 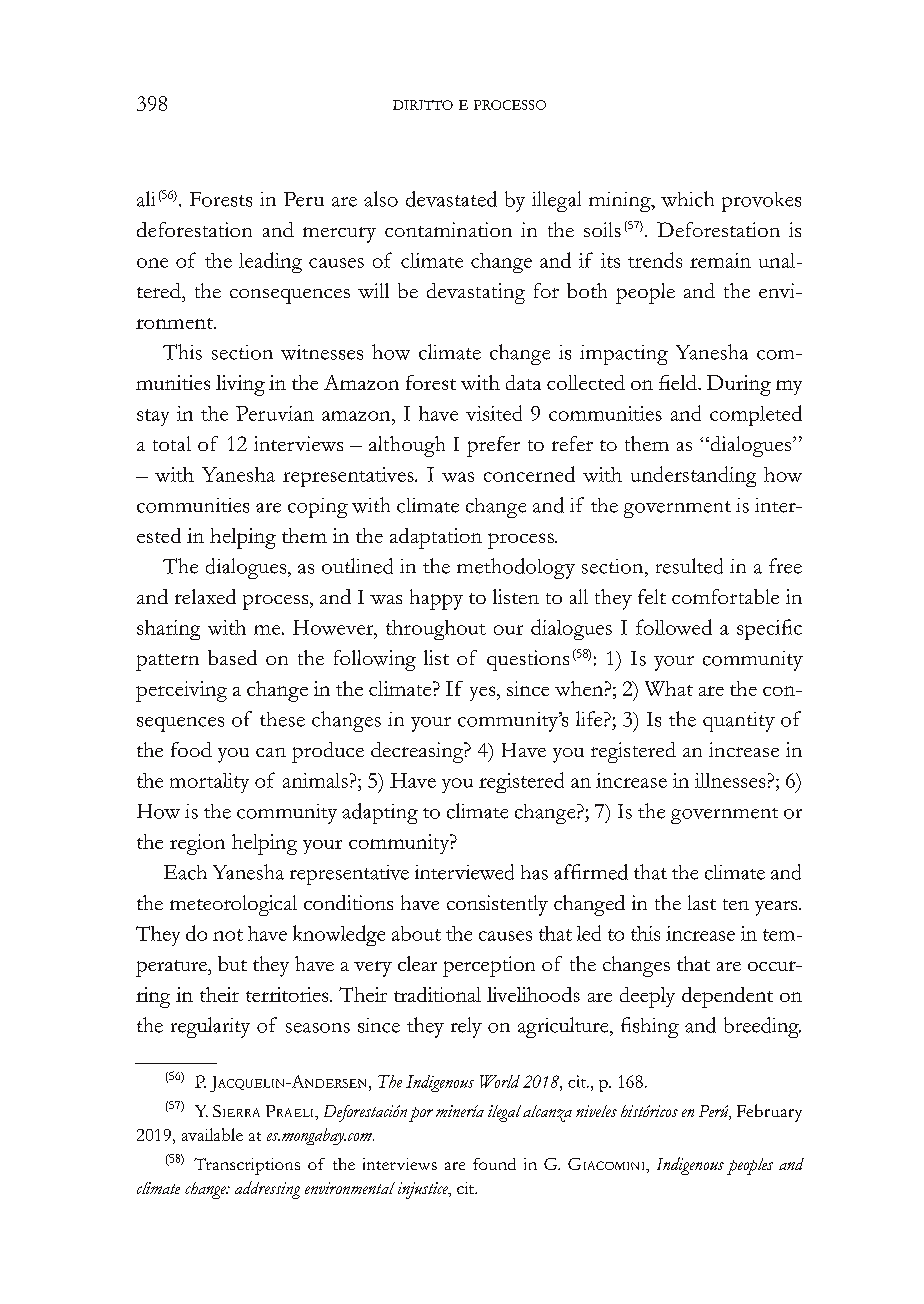 I want to click on available, so click(x=212, y=1134).
